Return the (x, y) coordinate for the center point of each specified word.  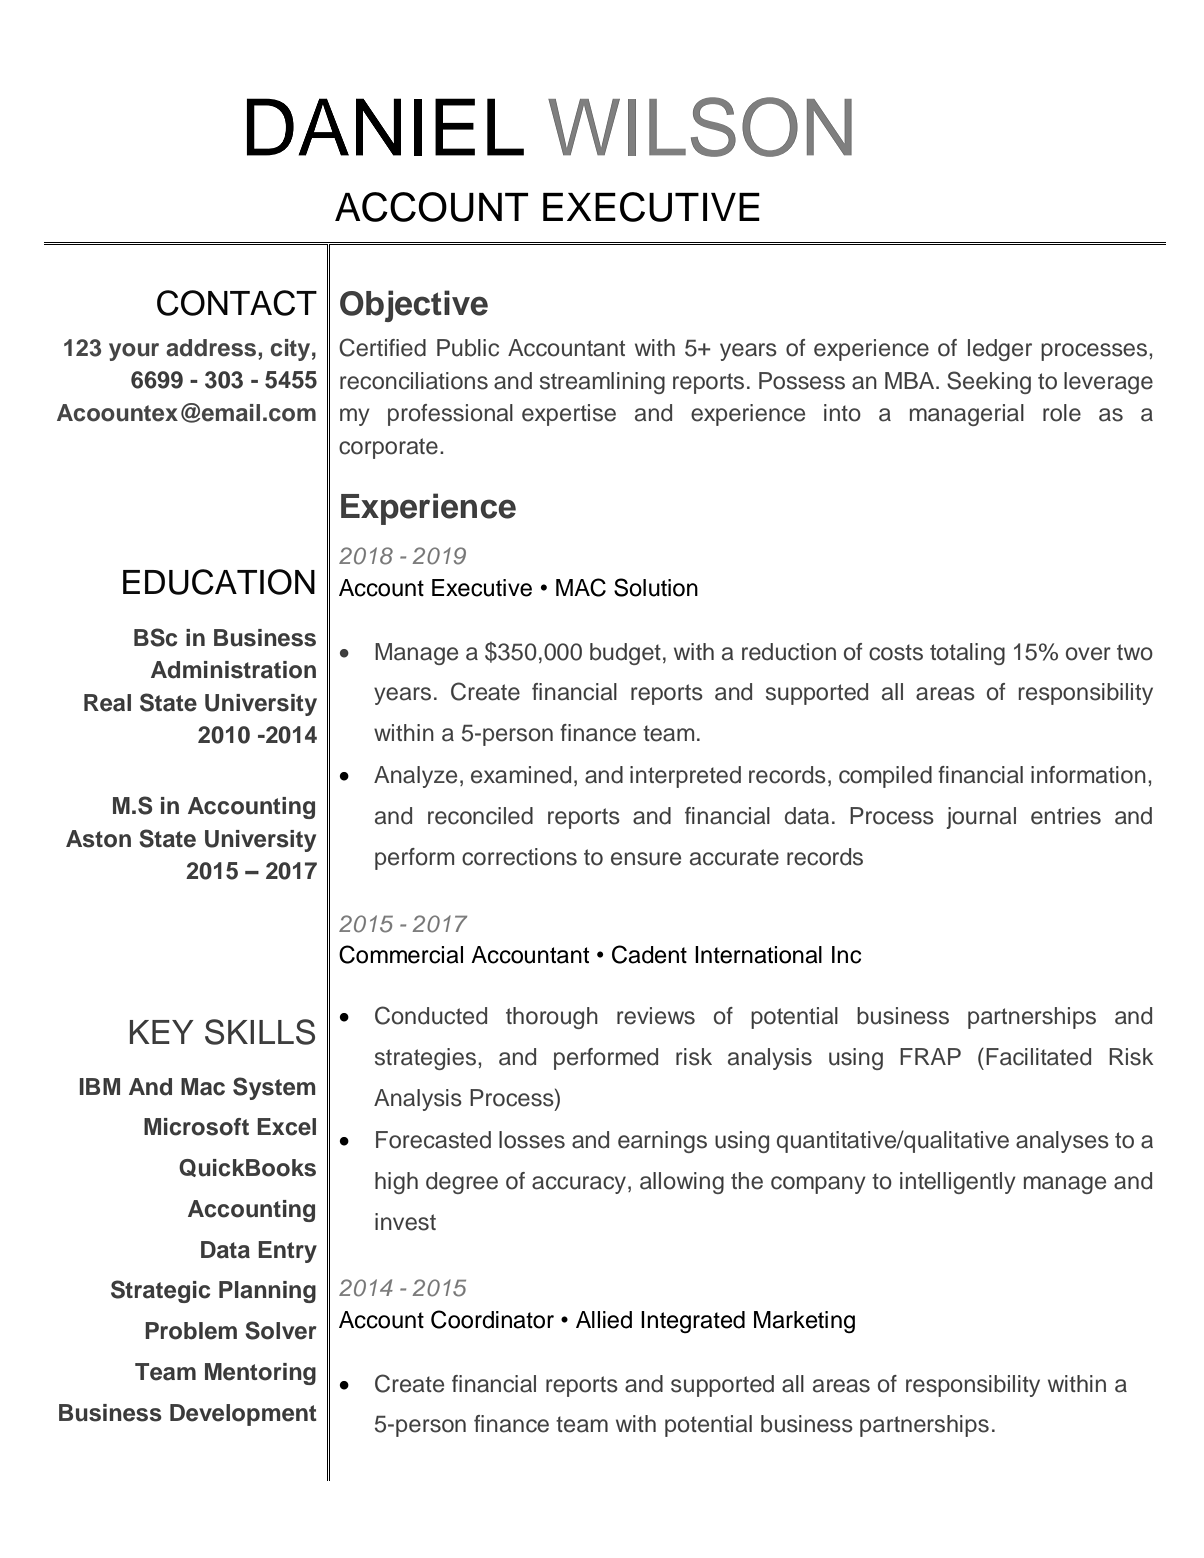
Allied (604, 1320)
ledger (1000, 350)
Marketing (804, 1322)
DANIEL (385, 127)
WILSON (700, 127)
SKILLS (260, 1032)
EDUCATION (219, 582)
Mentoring (260, 1374)
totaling (967, 654)
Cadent (649, 954)
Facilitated (1038, 1057)
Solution (656, 587)
